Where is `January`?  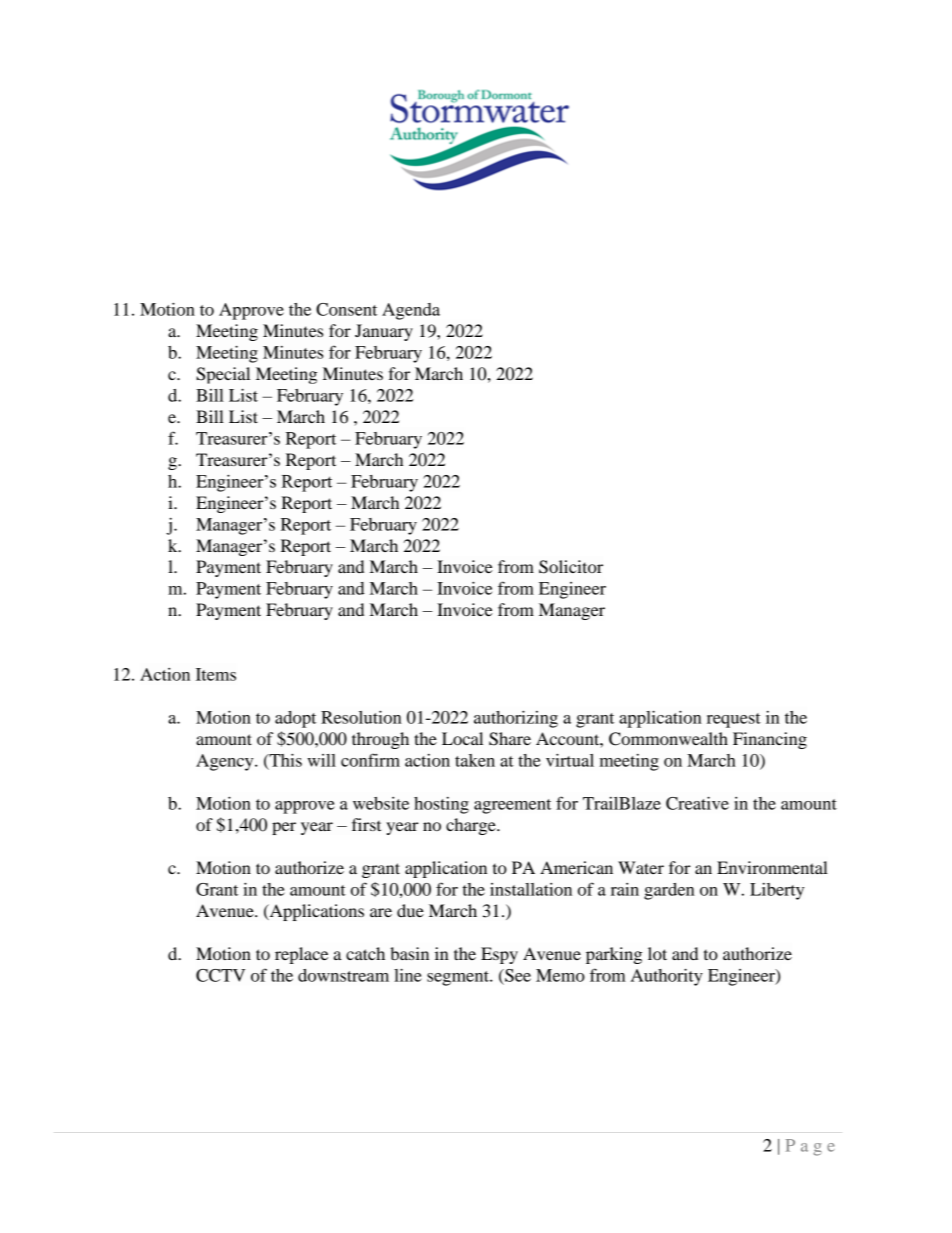
January is located at coordinates (384, 332).
